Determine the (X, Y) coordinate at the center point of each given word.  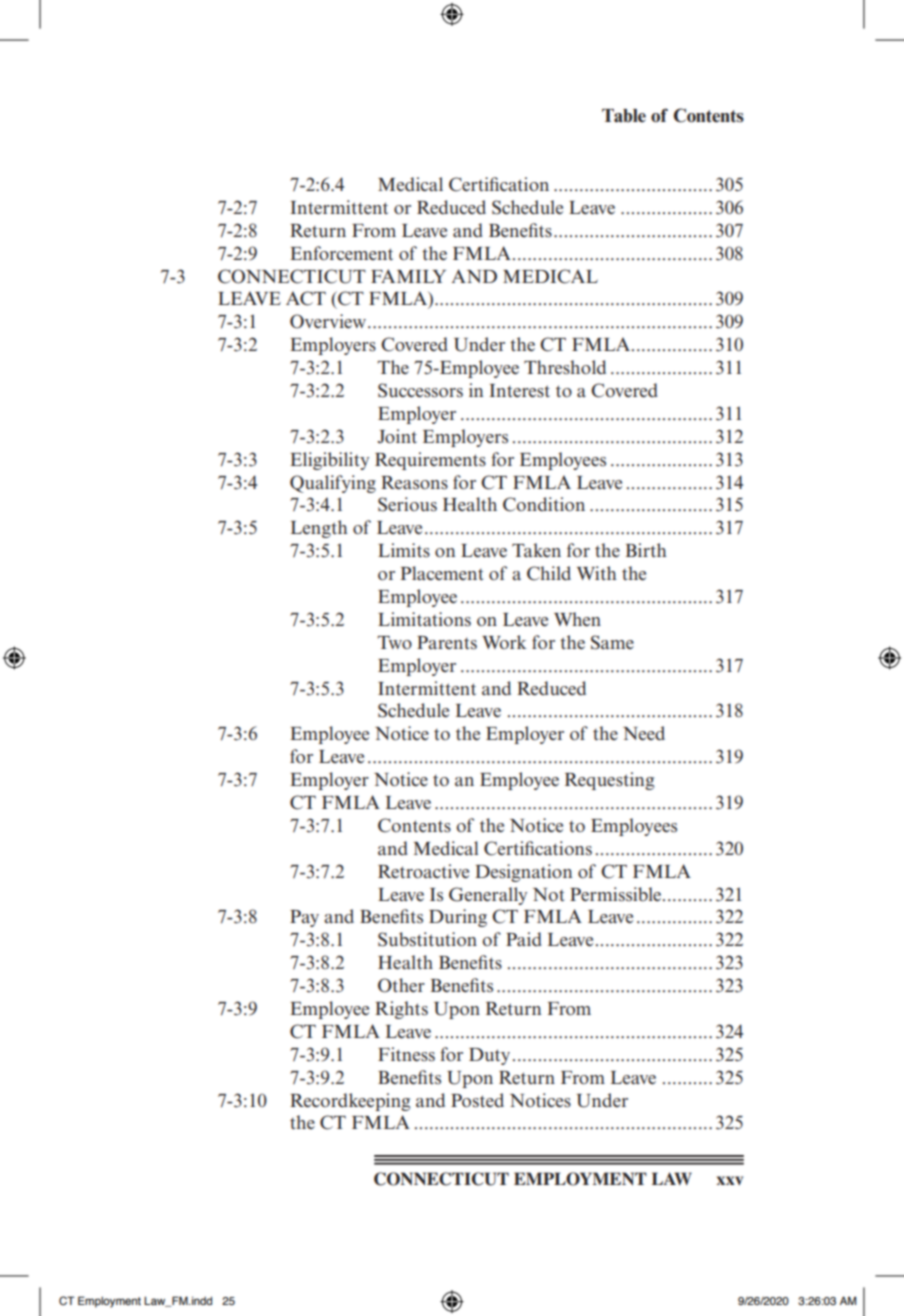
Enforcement (341, 253)
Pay (304, 918)
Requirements (430, 461)
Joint (397, 436)
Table (624, 116)
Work (504, 642)
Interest (519, 391)
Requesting (610, 781)
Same (612, 642)
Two (394, 642)
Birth (646, 550)
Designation (523, 873)
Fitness (406, 1054)
